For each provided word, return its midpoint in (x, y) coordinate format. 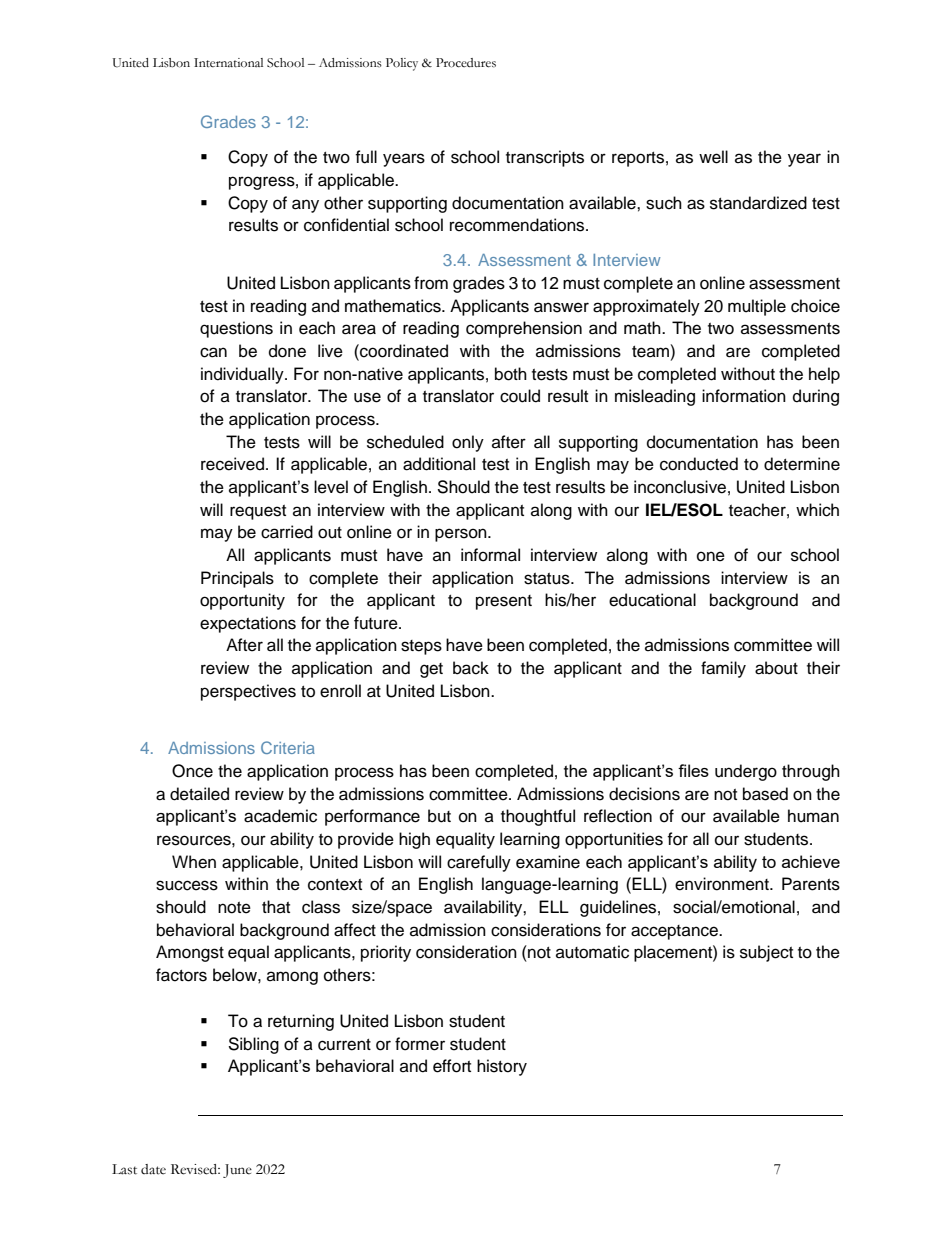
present (504, 602)
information (744, 396)
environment (723, 884)
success (187, 885)
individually (243, 375)
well (713, 157)
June (237, 1171)
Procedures (466, 63)
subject (766, 953)
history (502, 1067)
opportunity (242, 601)
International (228, 63)
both (511, 374)
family (723, 669)
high (414, 840)
